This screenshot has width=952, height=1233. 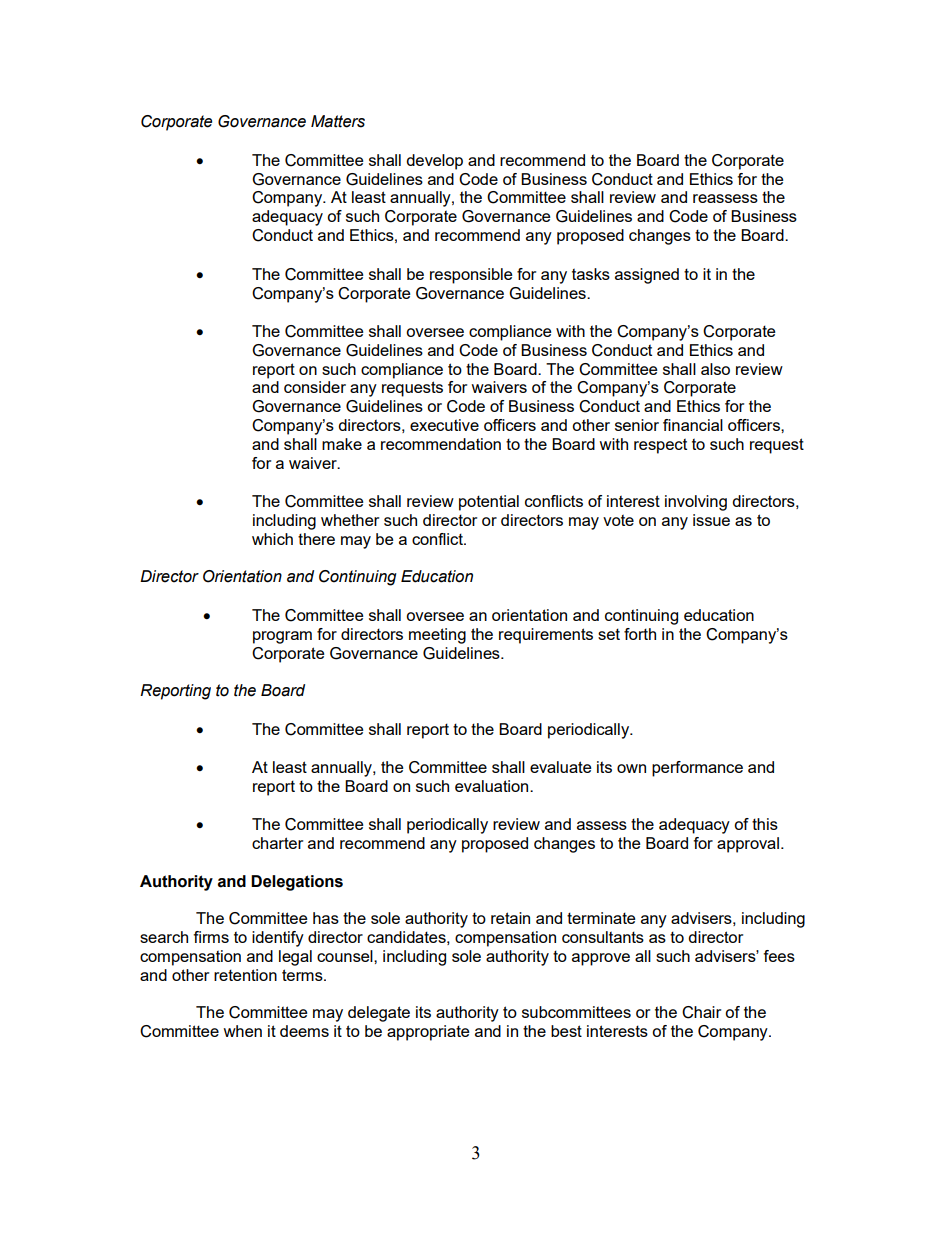 I want to click on Chair, so click(x=701, y=1012).
